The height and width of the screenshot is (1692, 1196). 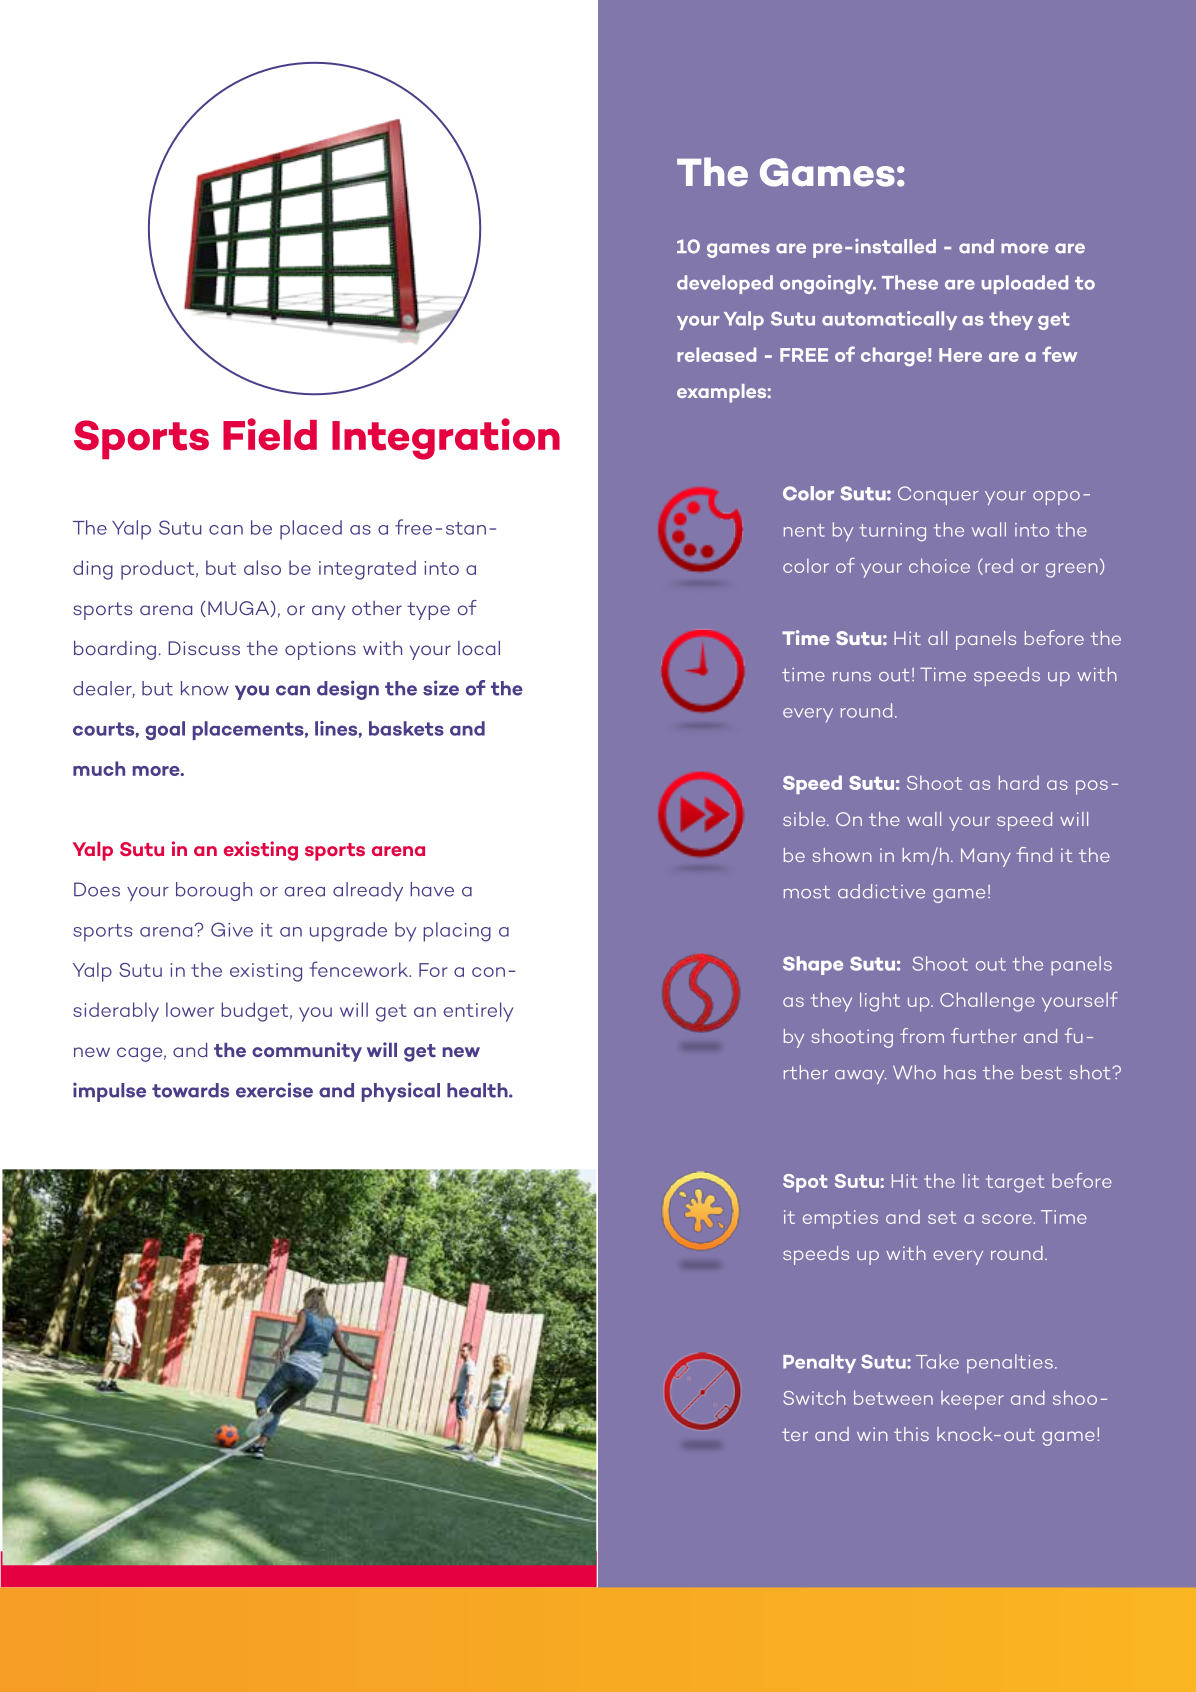 I want to click on from, so click(x=922, y=1035).
